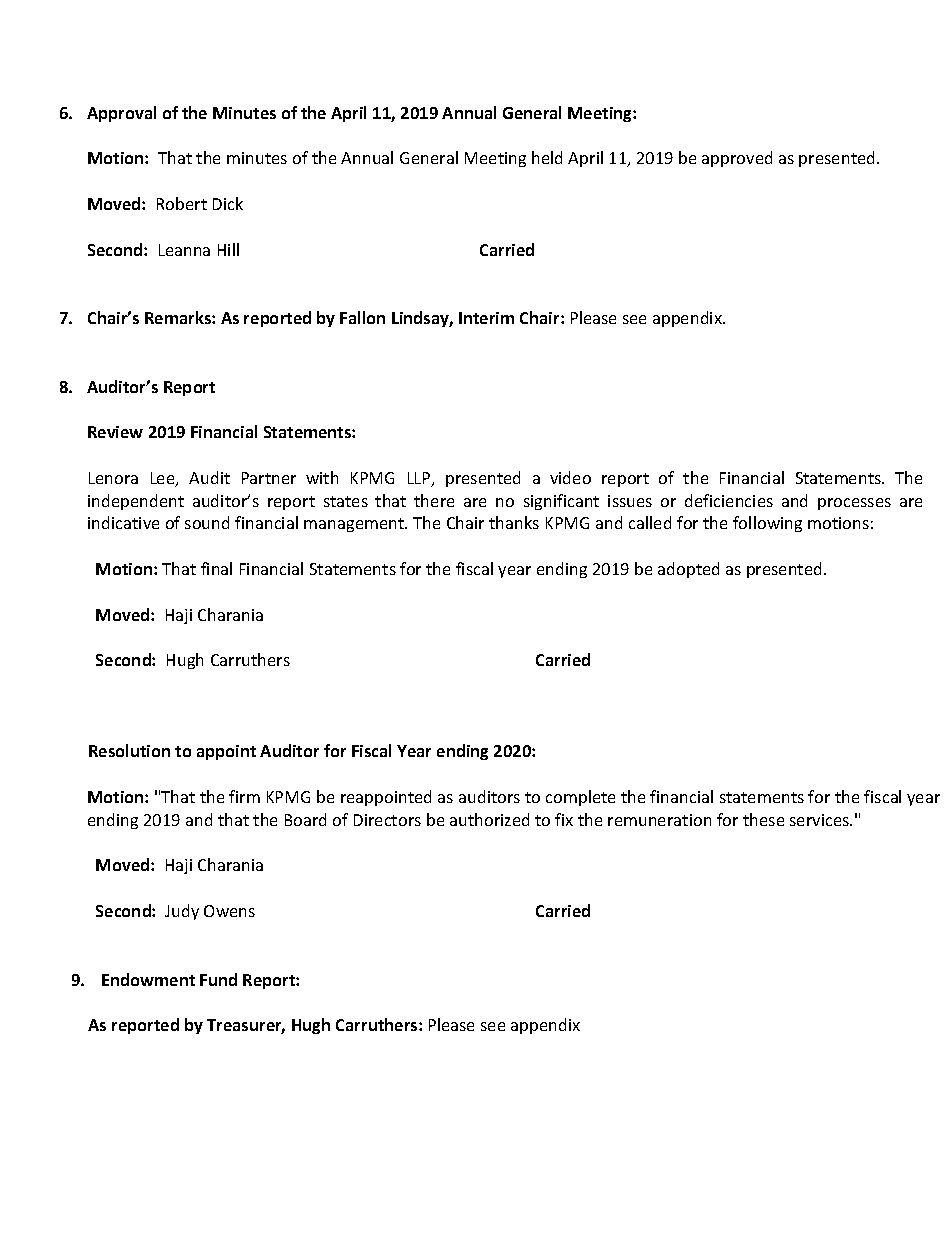 This screenshot has height=1233, width=952. Describe the element at coordinates (514, 522) in the screenshot. I see `thanks` at that location.
